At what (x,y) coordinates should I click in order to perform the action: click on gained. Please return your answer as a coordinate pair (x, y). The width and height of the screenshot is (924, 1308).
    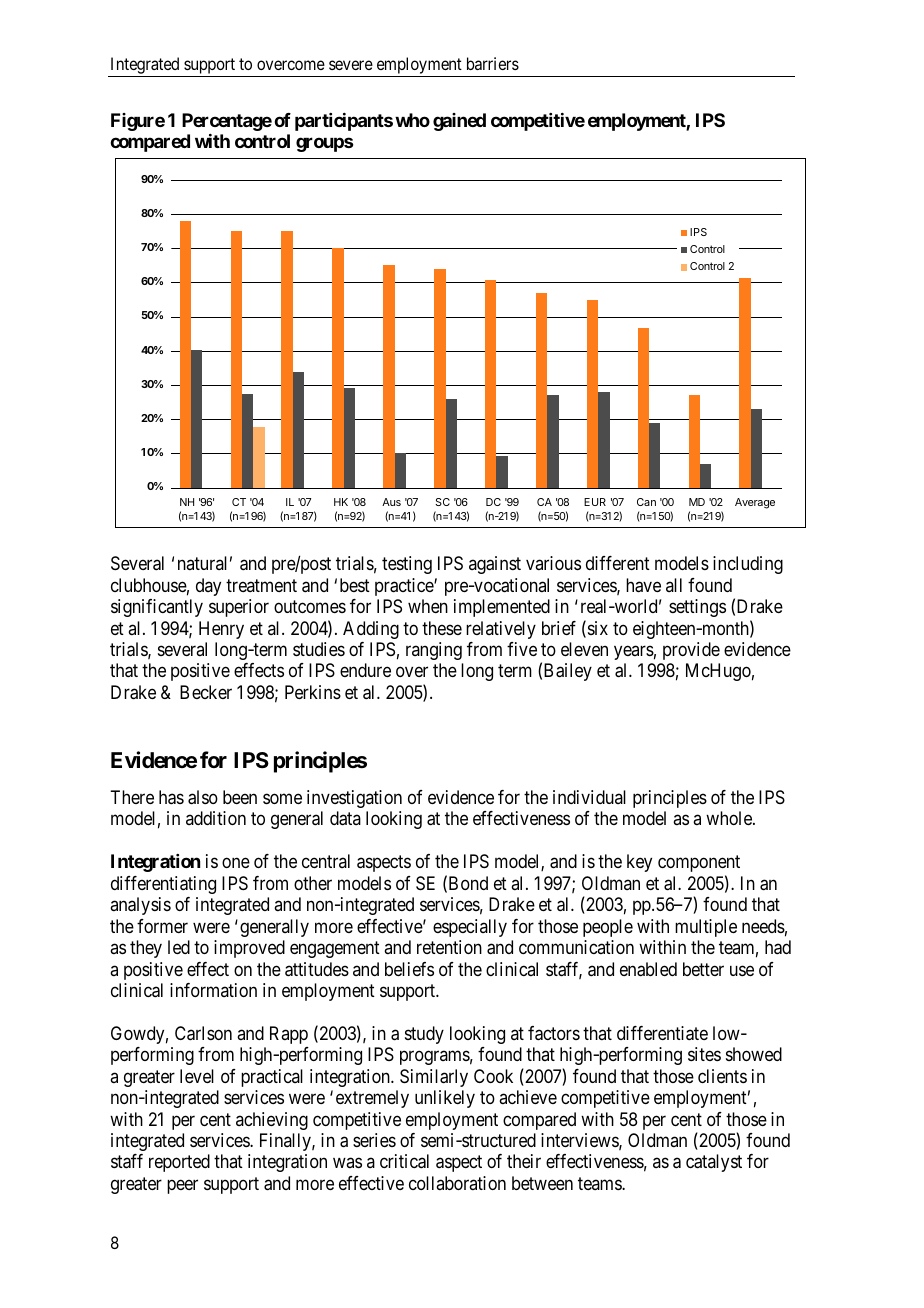
    Looking at the image, I should click on (459, 122).
